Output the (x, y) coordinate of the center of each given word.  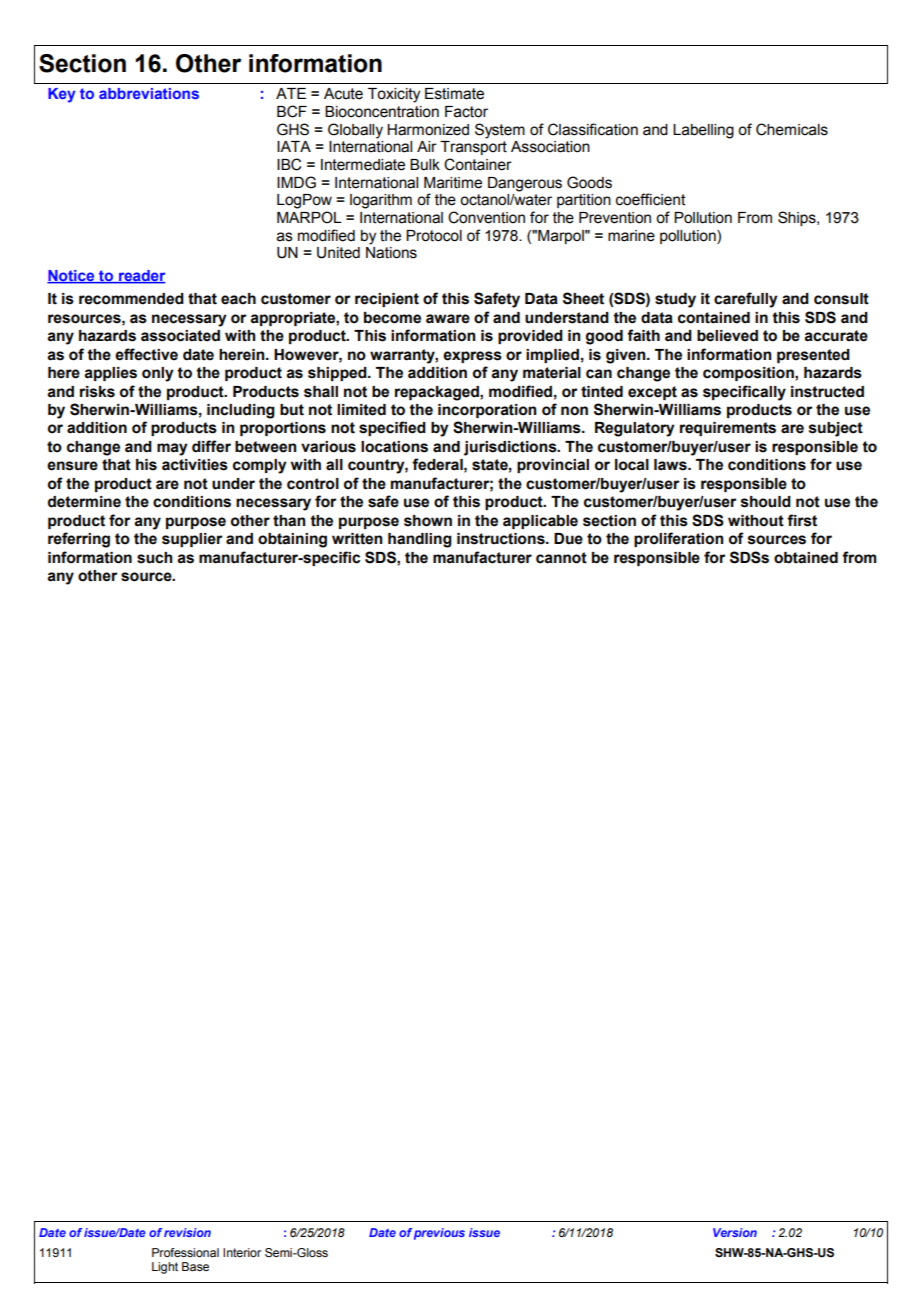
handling (420, 540)
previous (439, 1234)
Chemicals (792, 129)
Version (735, 1232)
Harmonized (428, 130)
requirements (728, 429)
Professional (185, 1252)
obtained (806, 558)
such (154, 558)
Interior (242, 1252)
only (158, 374)
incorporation (487, 411)
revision (187, 1232)
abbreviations (149, 93)
